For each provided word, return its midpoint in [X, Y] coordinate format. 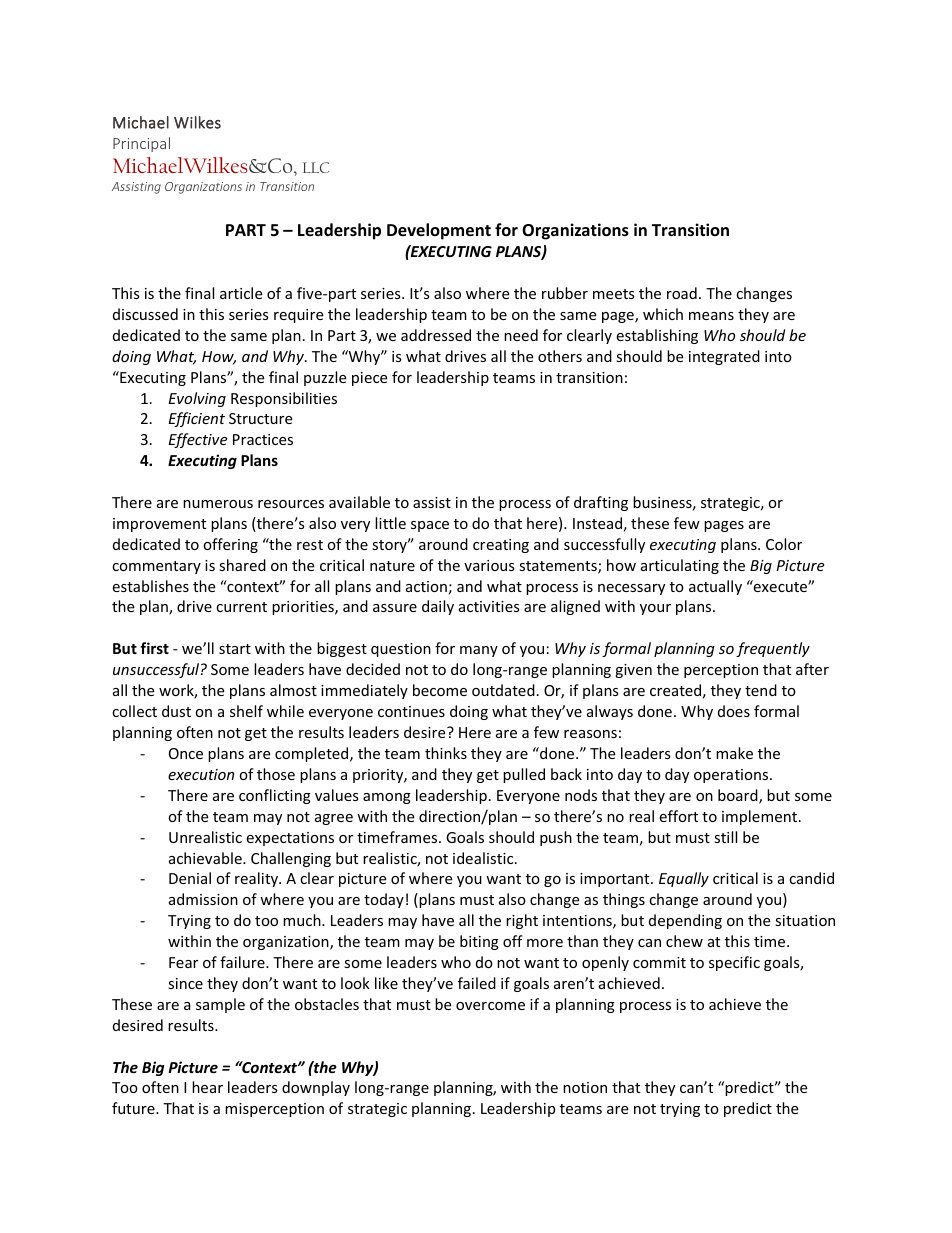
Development [439, 231]
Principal [141, 144]
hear [207, 1087]
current [241, 607]
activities [489, 606]
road [682, 293]
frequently [773, 649]
